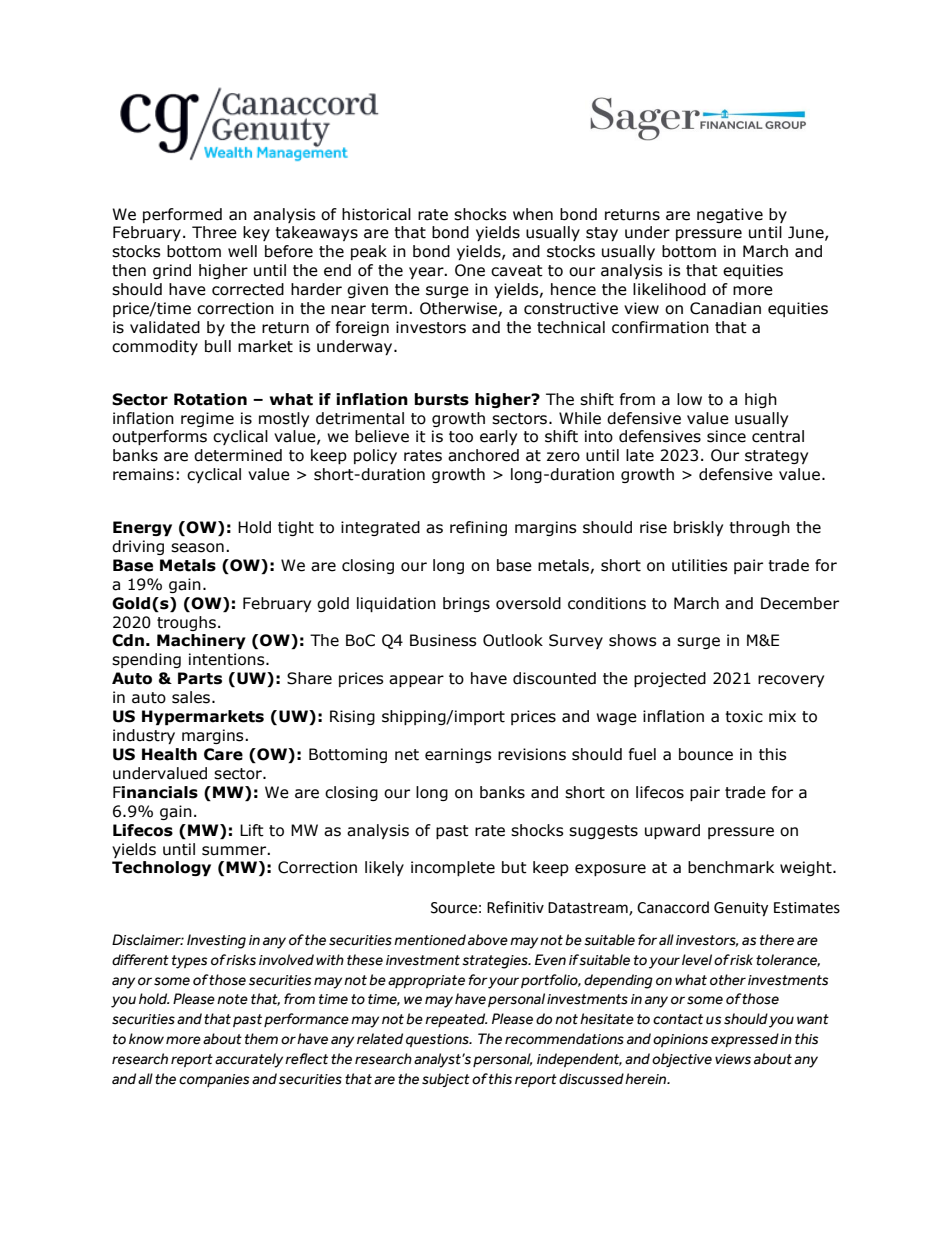  I want to click on Business, so click(443, 640).
